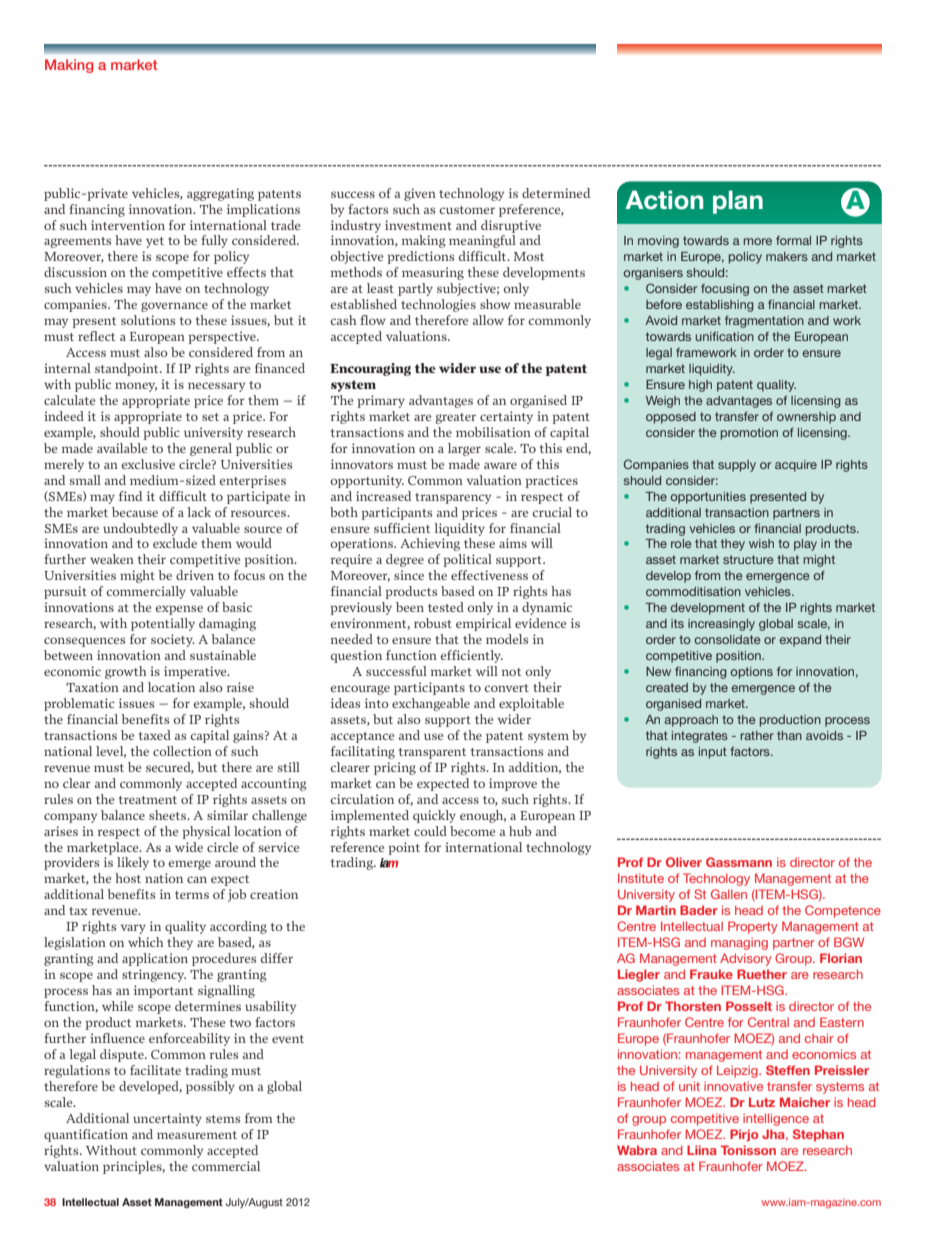 The image size is (952, 1235). What do you see at coordinates (467, 210) in the document?
I see `customer` at bounding box center [467, 210].
